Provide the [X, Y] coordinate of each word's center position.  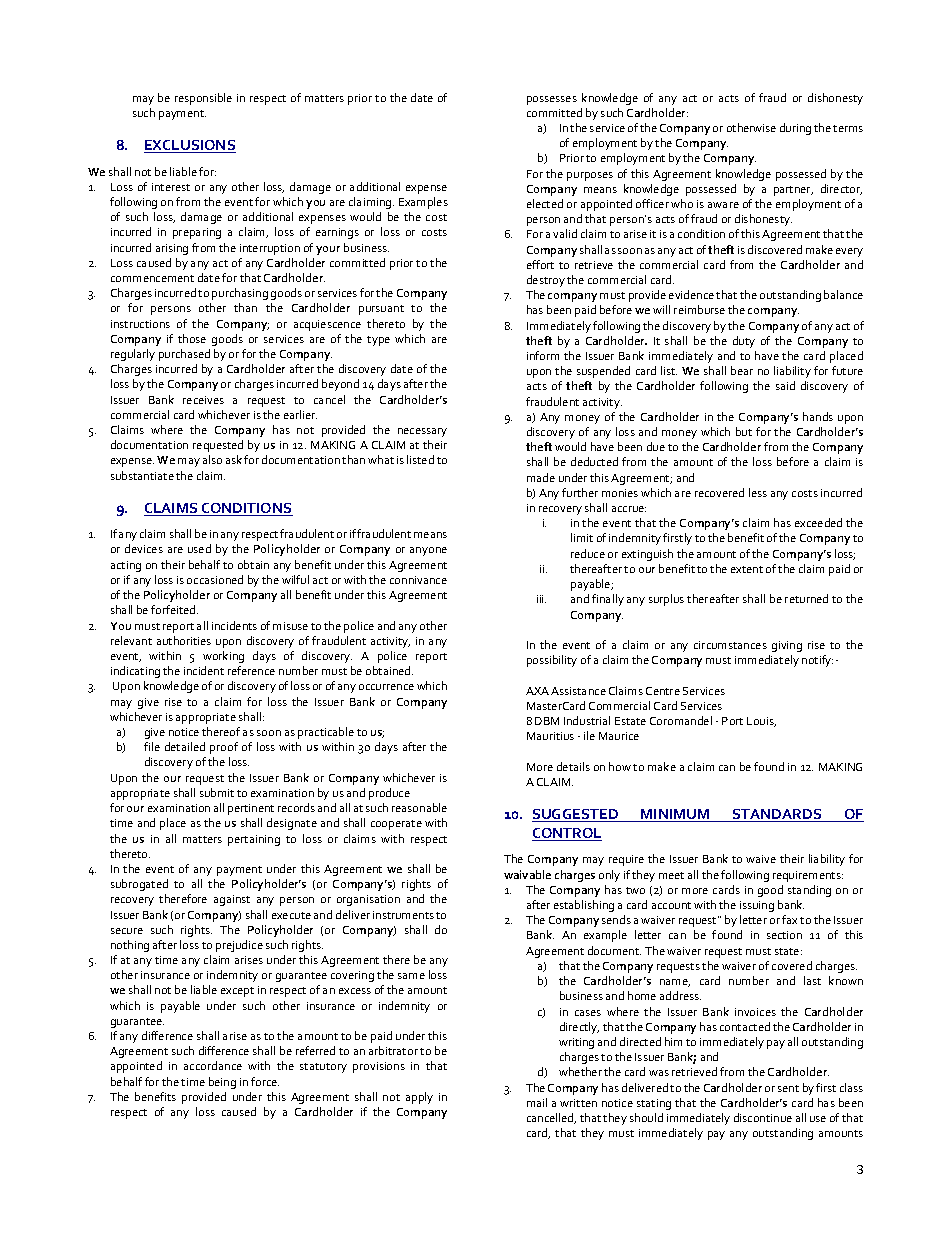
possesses [552, 100]
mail [537, 1102]
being [222, 1083]
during [795, 129]
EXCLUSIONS [190, 146]
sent [788, 1088]
